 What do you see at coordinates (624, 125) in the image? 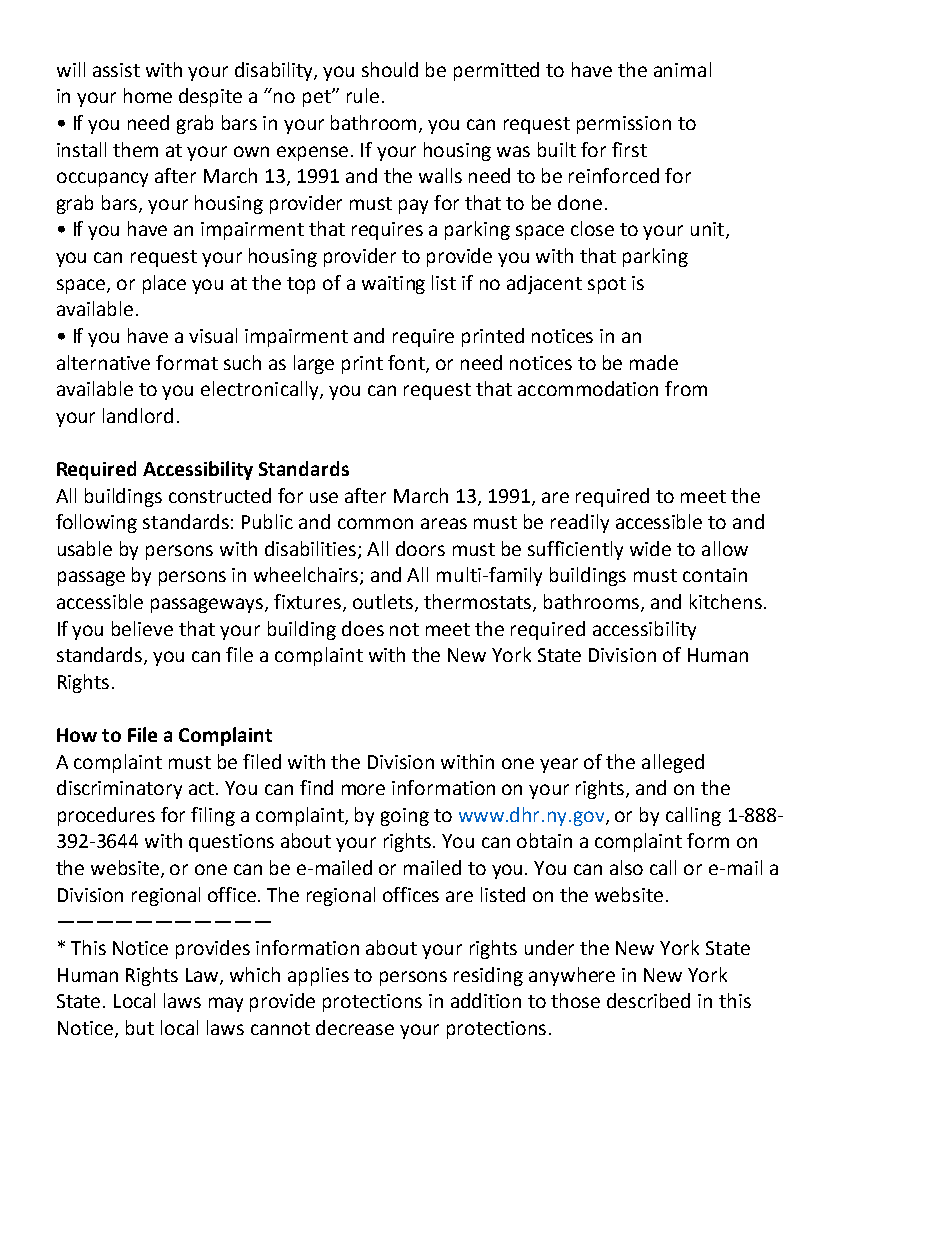
I see `permission` at bounding box center [624, 125].
